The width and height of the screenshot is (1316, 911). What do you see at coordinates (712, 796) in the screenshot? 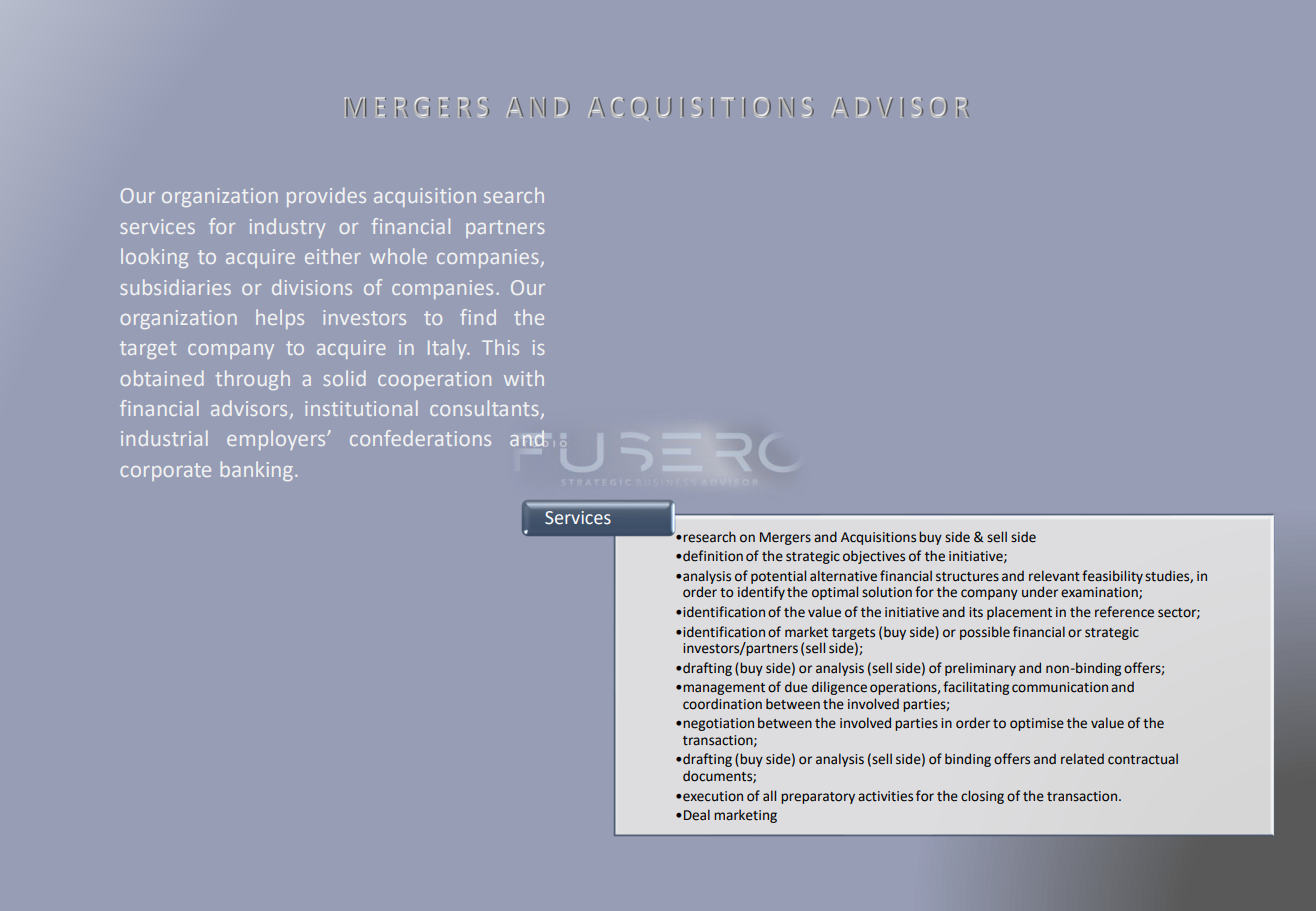
I see `execution` at bounding box center [712, 796].
